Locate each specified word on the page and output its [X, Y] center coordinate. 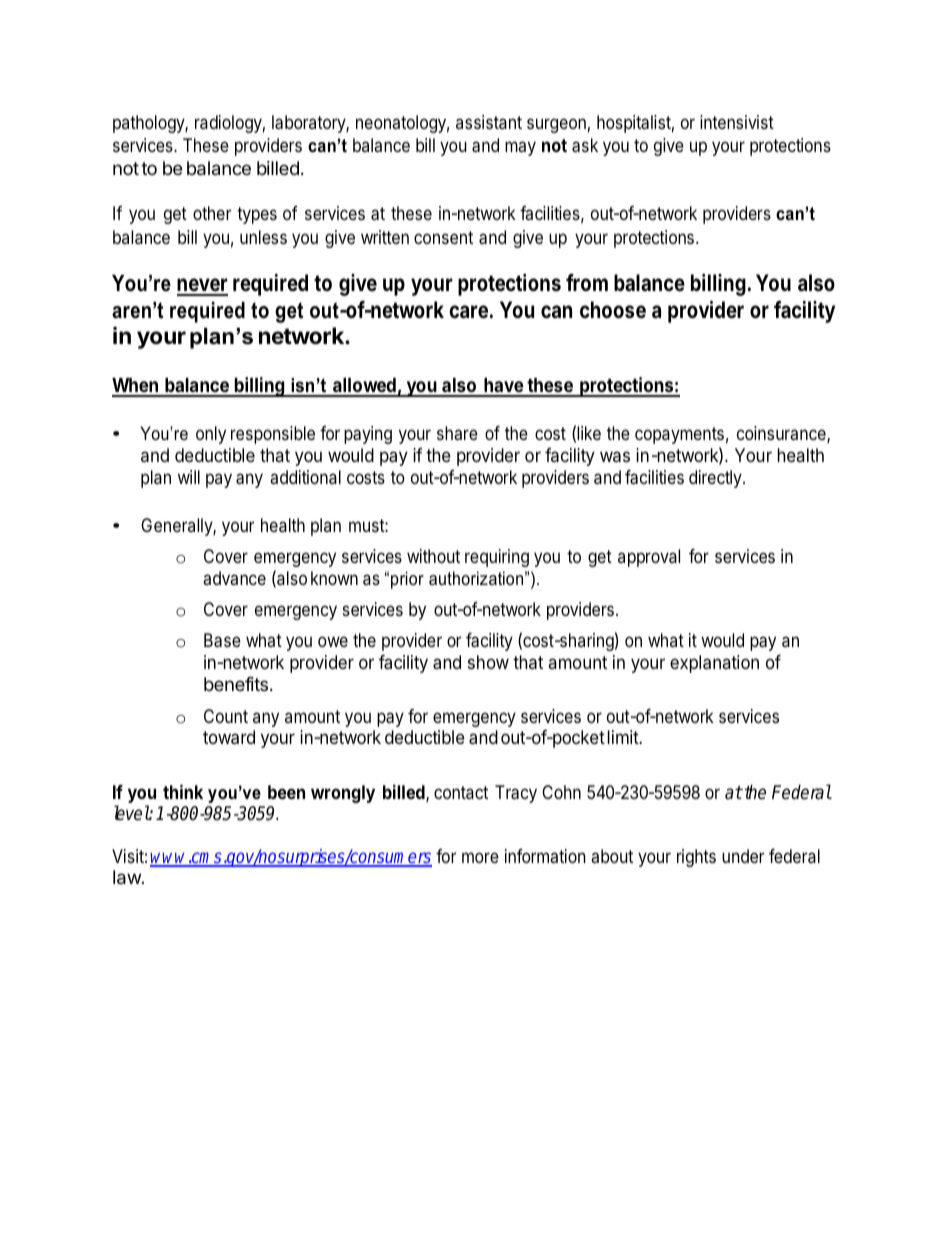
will [189, 477]
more [480, 857]
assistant [489, 122]
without [433, 556]
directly [716, 479]
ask [585, 145]
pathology [149, 124]
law [128, 877]
